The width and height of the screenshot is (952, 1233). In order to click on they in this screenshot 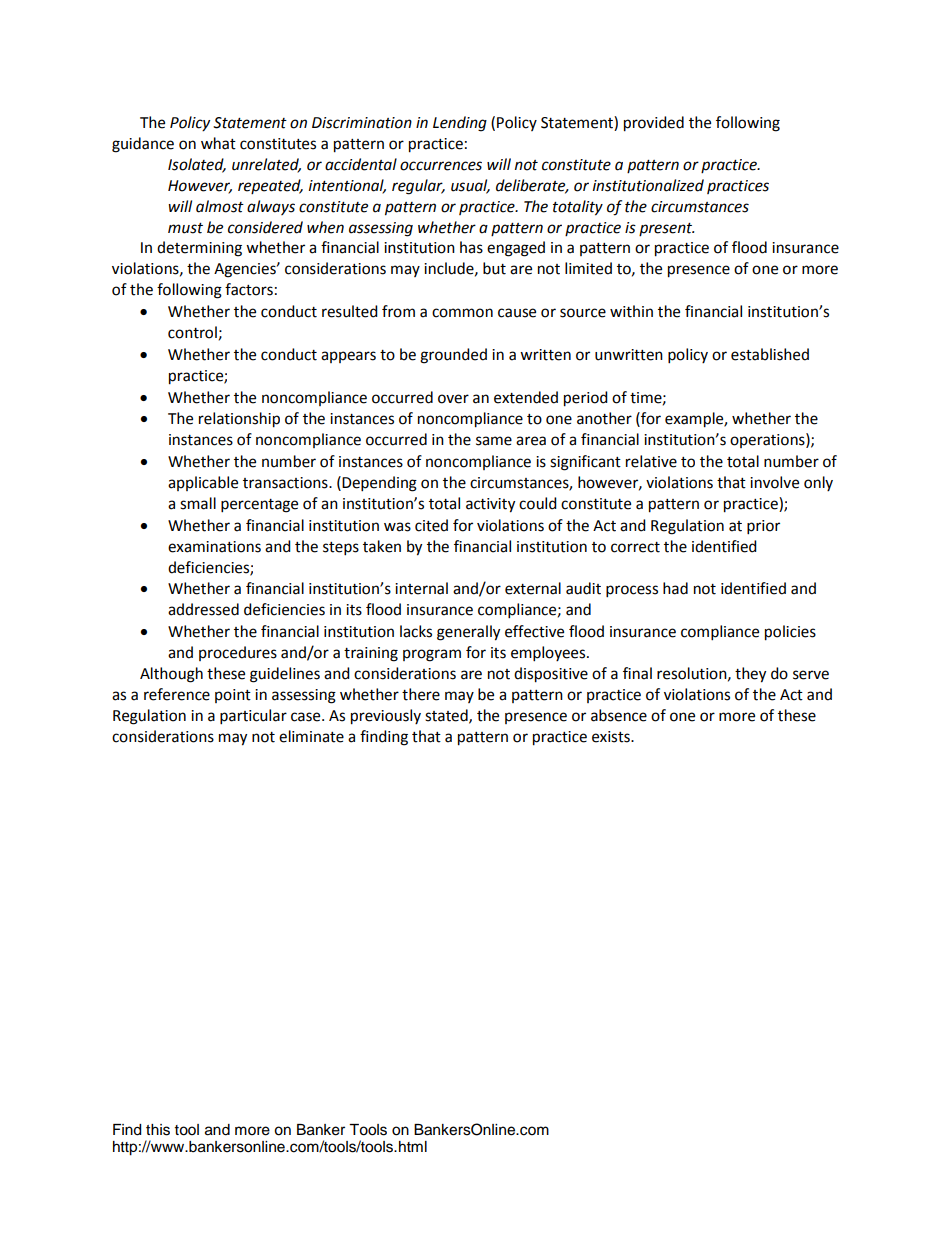, I will do `click(750, 675)`.
